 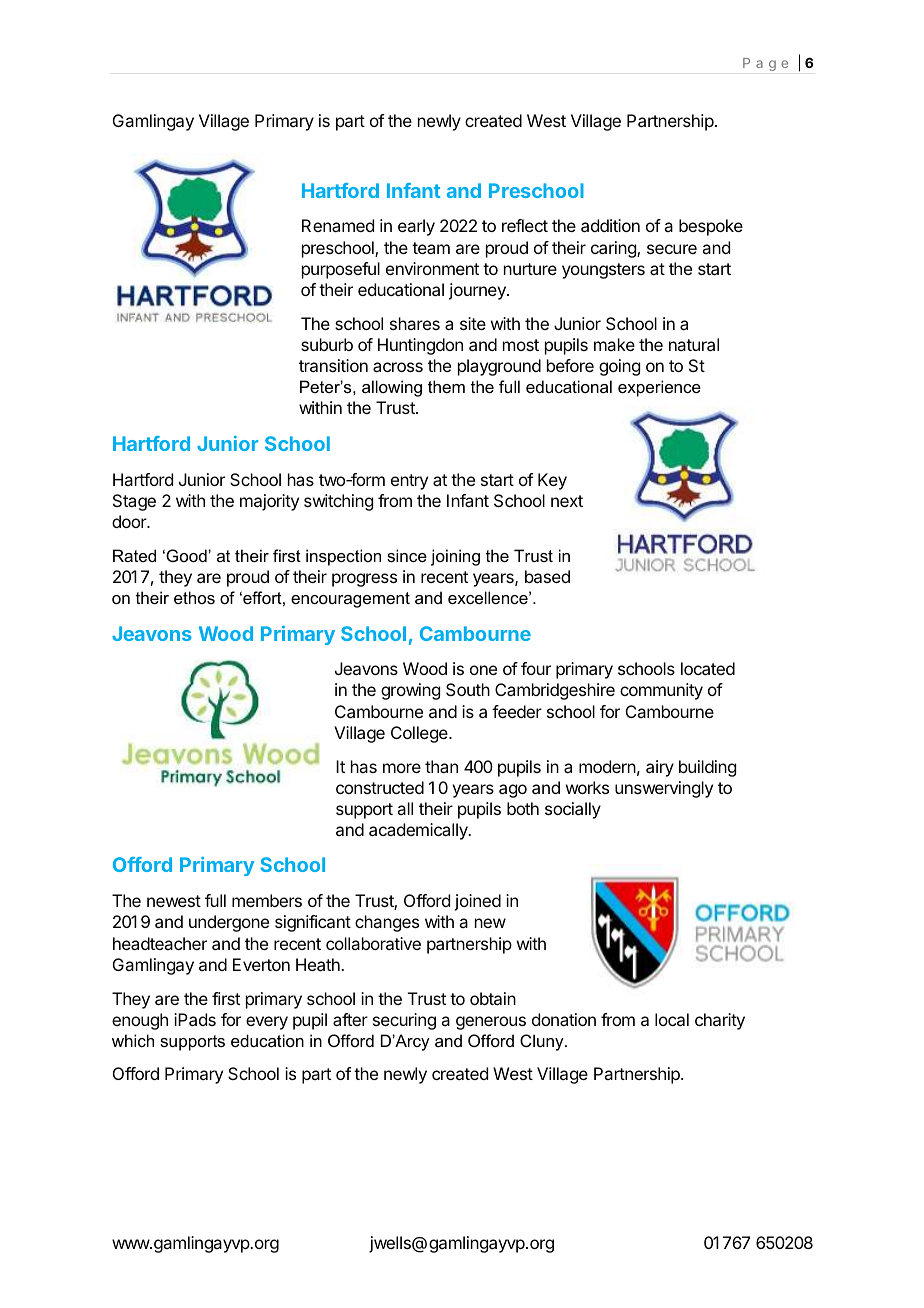 What do you see at coordinates (410, 691) in the screenshot?
I see `growing` at bounding box center [410, 691].
